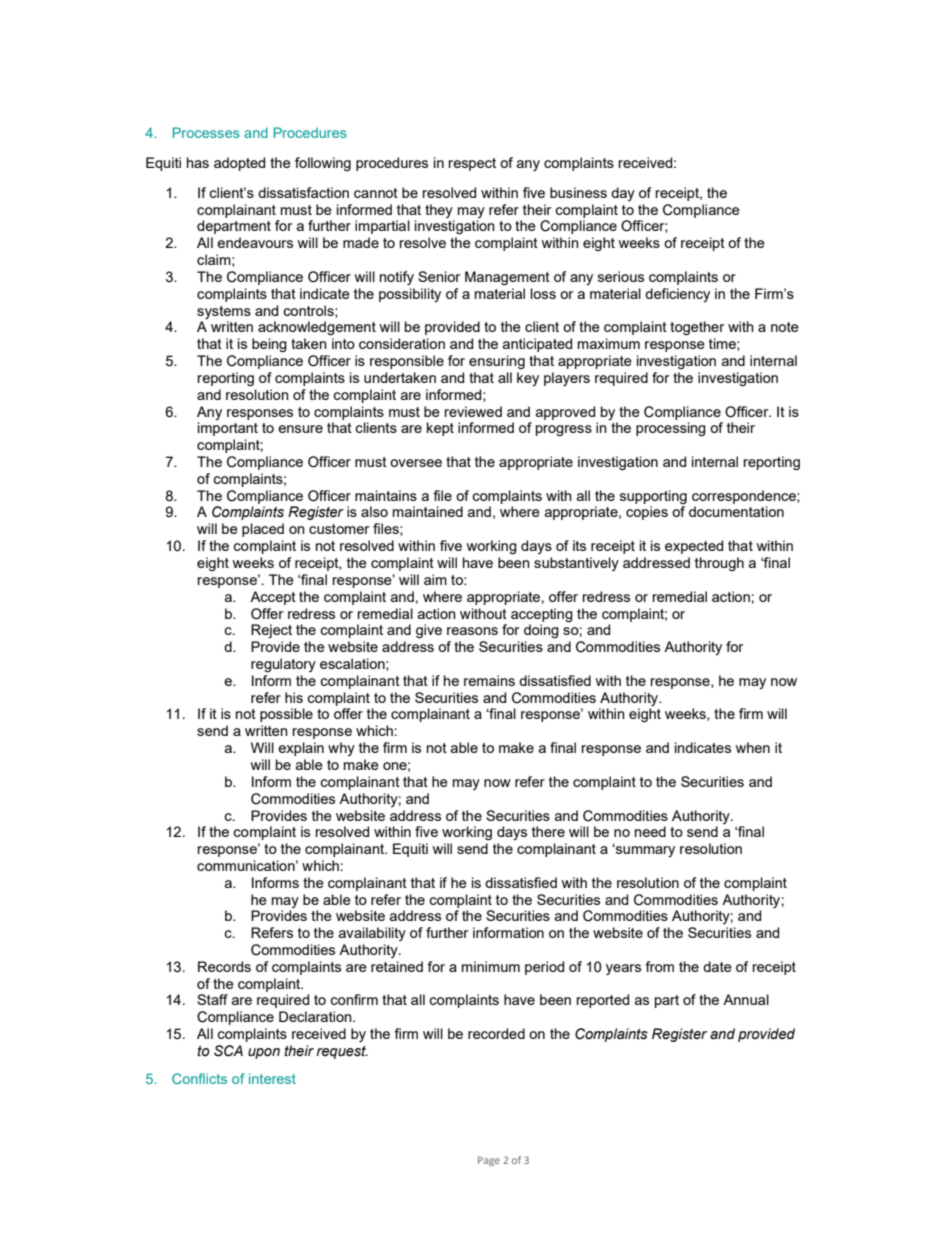  What do you see at coordinates (472, 164) in the screenshot?
I see `respect` at bounding box center [472, 164].
